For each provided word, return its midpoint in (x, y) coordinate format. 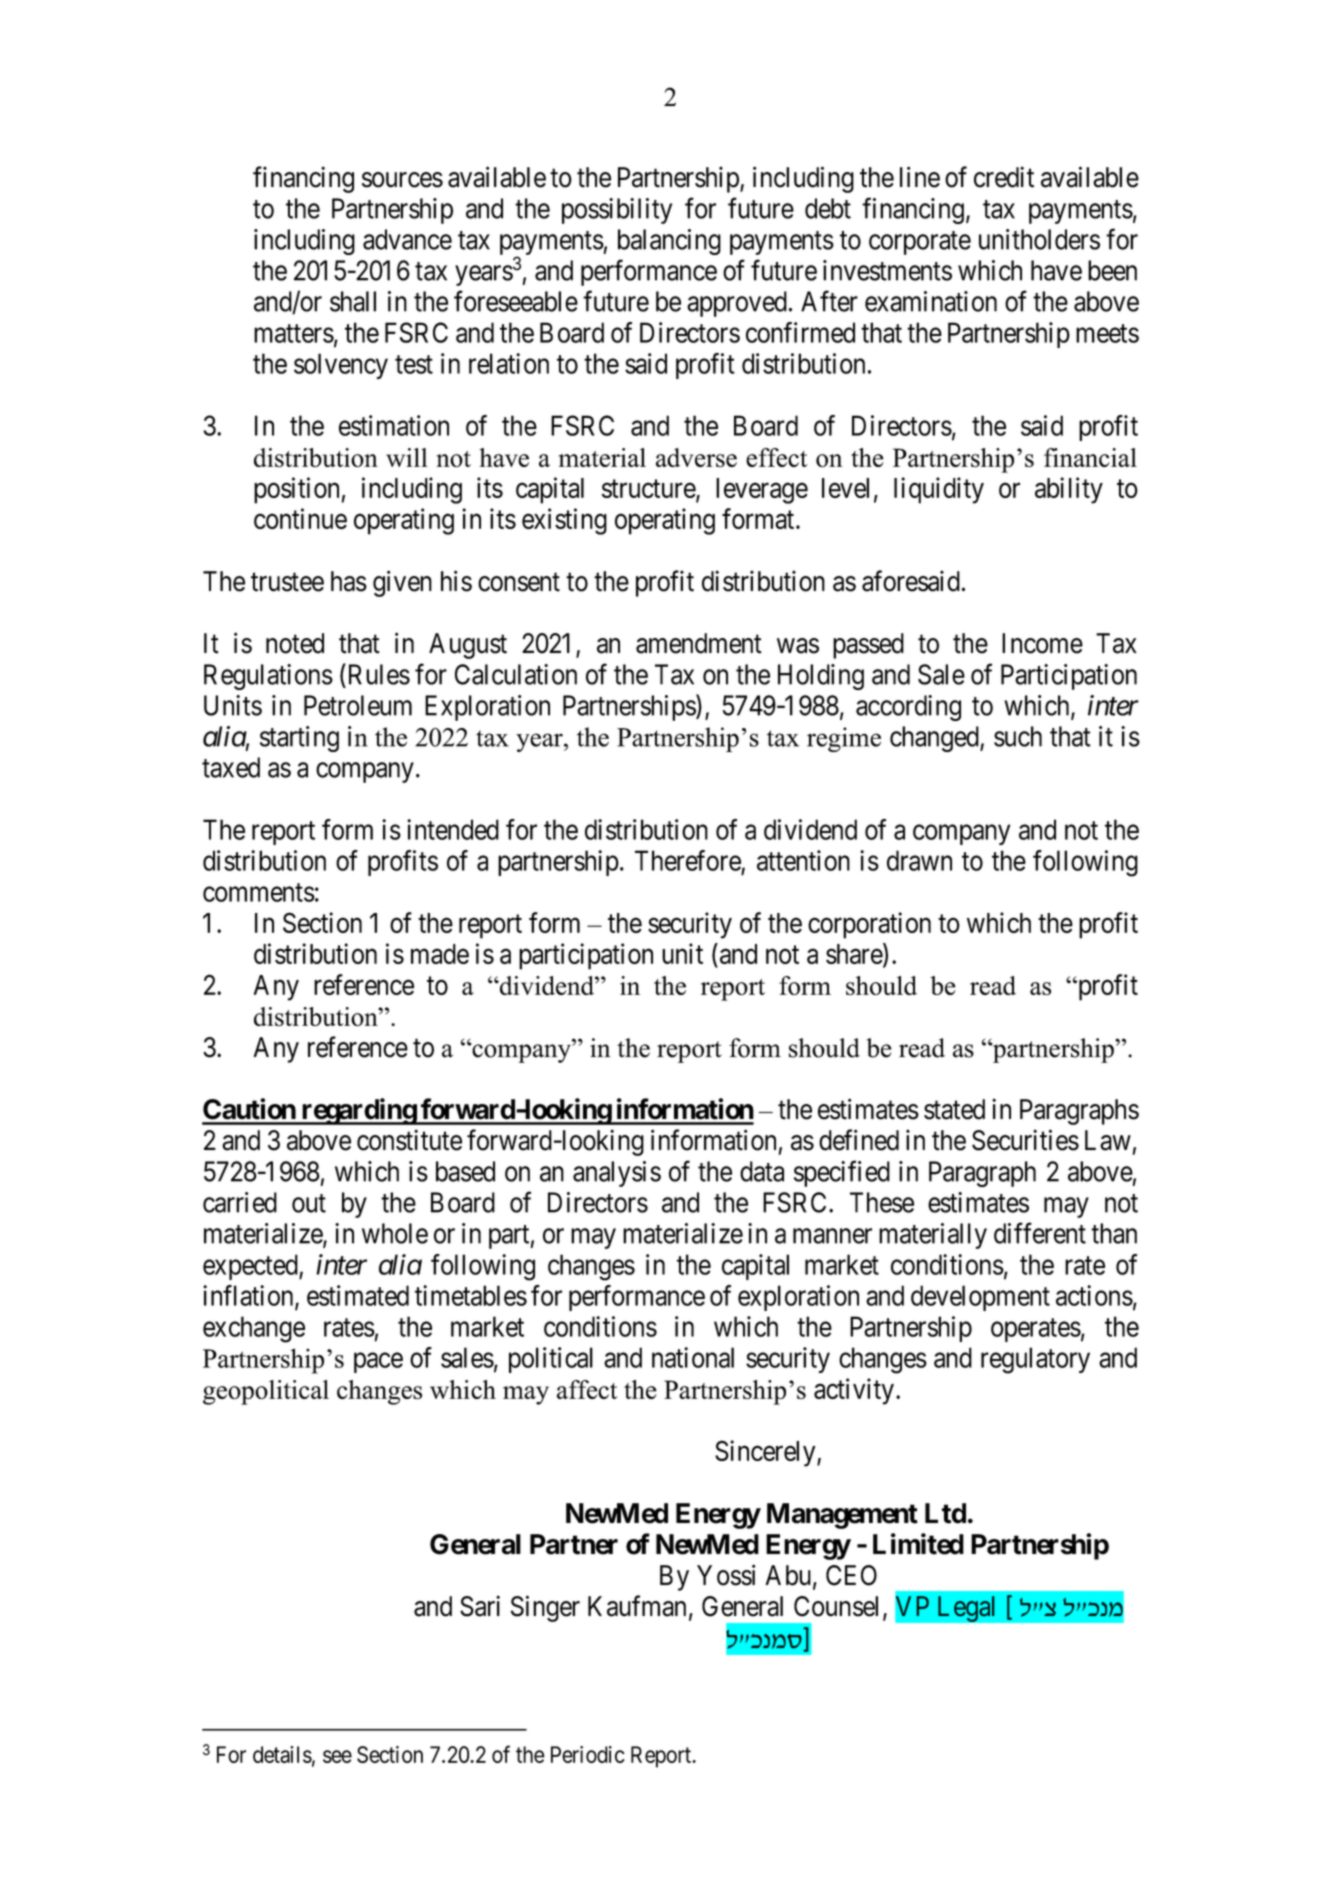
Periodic (588, 1754)
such (1018, 736)
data (762, 1171)
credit (1004, 177)
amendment (699, 643)
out (309, 1203)
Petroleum (358, 705)
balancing (669, 242)
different (1040, 1233)
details (282, 1754)
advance (407, 239)
